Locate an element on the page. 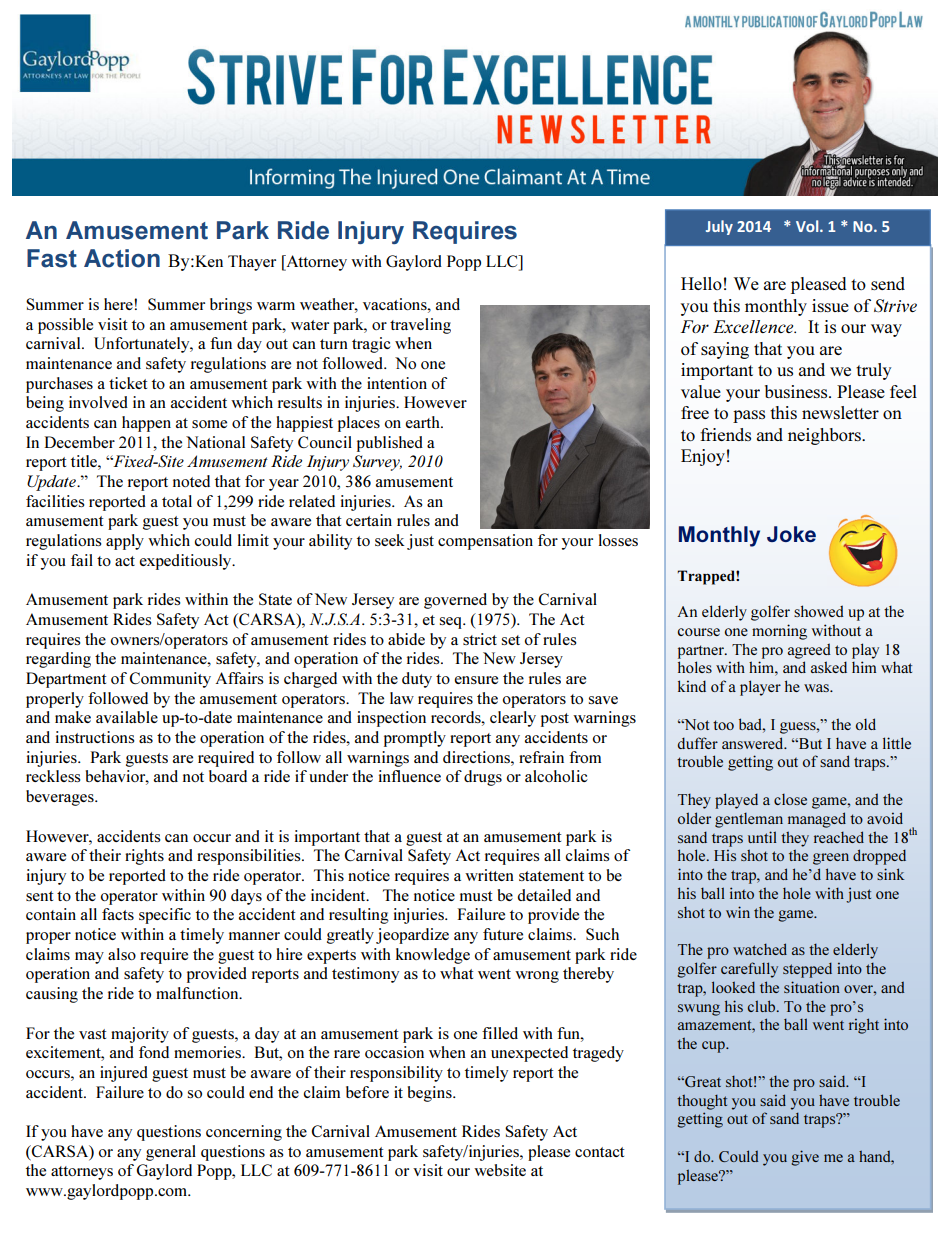 The height and width of the image is (1233, 952). general is located at coordinates (171, 1153).
